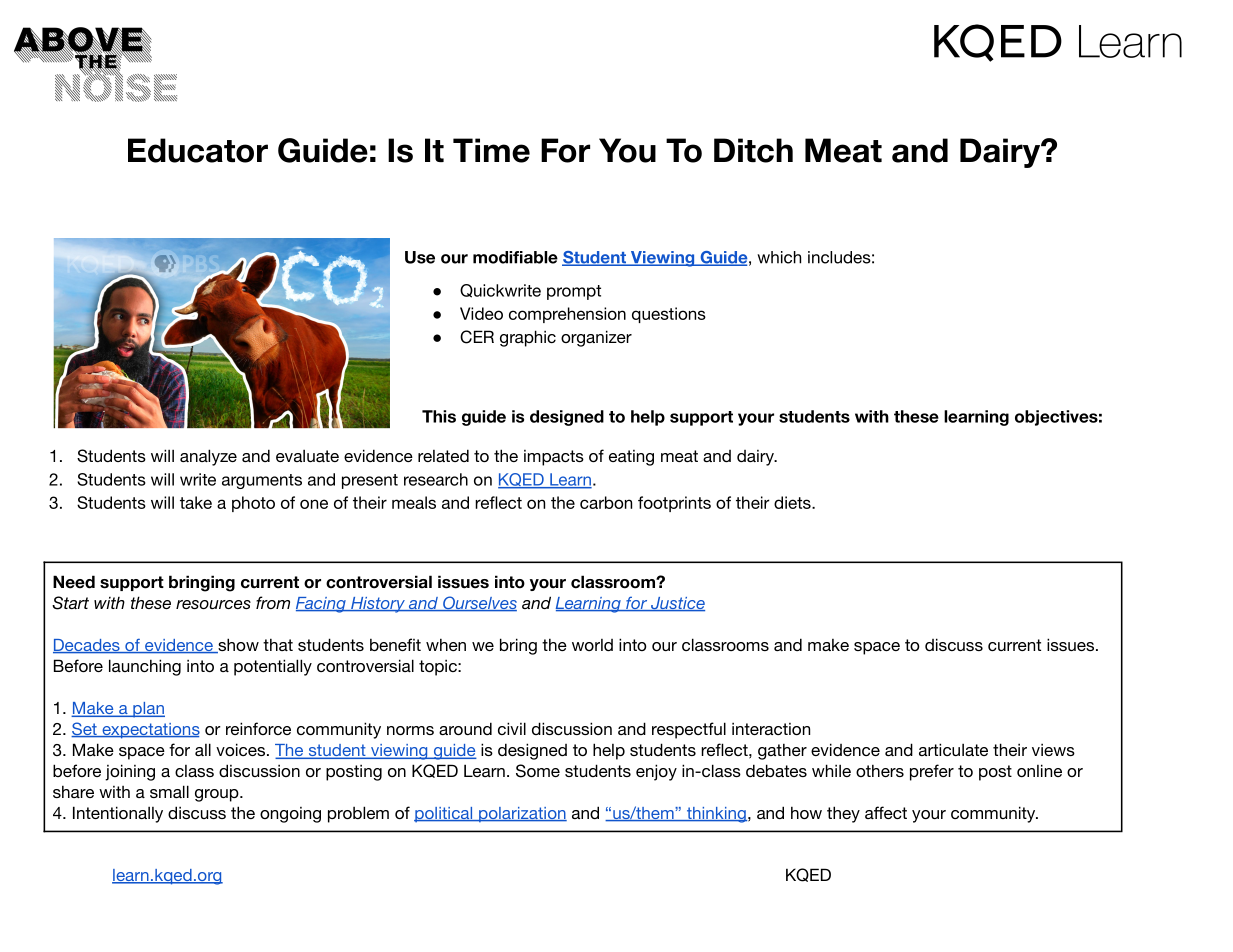 This screenshot has width=1233, height=952. Describe the element at coordinates (491, 150) in the screenshot. I see `Time` at that location.
